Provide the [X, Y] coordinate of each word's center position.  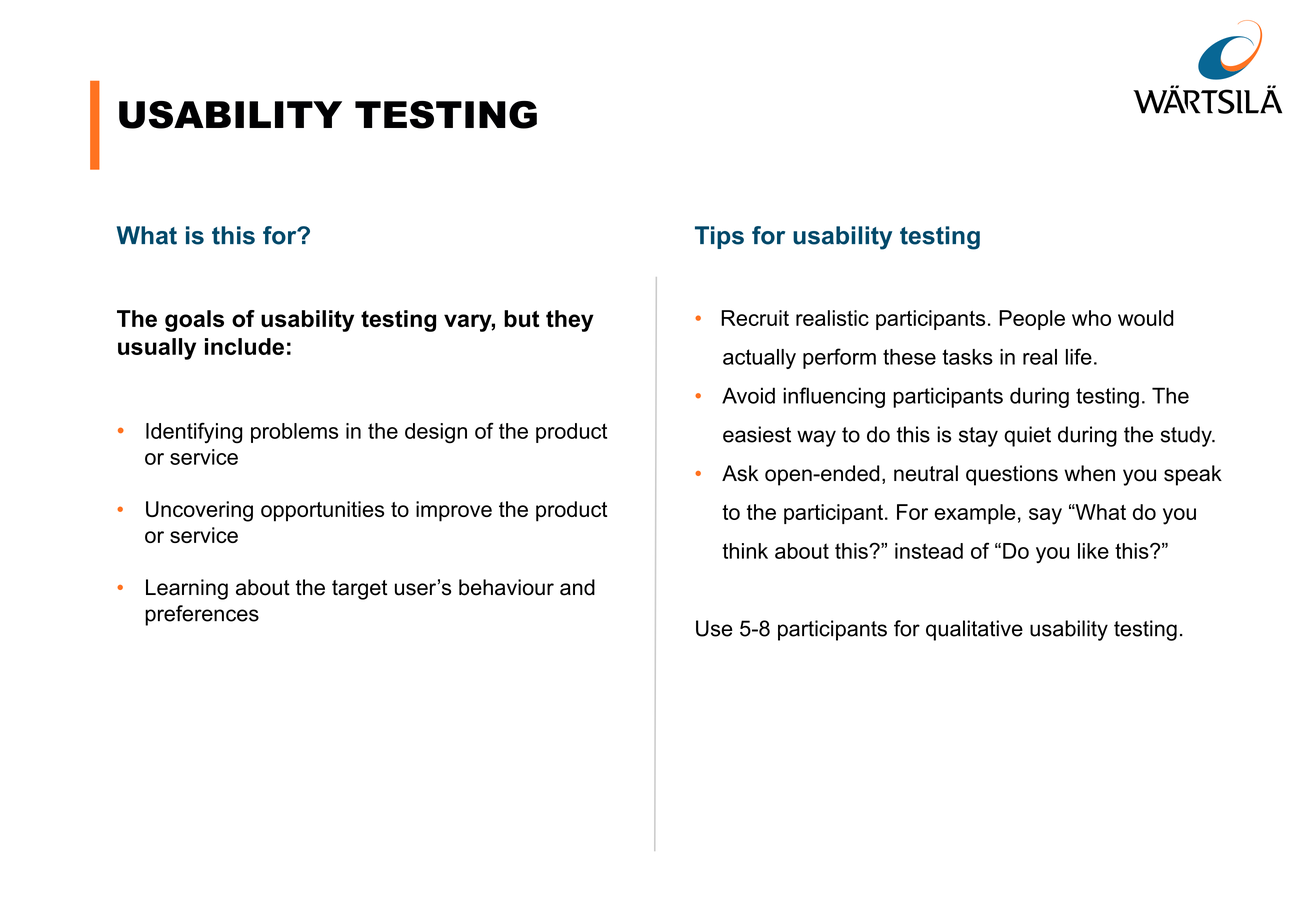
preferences [202, 615]
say [1045, 516]
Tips [719, 237]
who [1091, 318]
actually [759, 359]
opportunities [322, 511]
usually [157, 349]
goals [194, 321]
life [1079, 356]
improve [454, 511]
